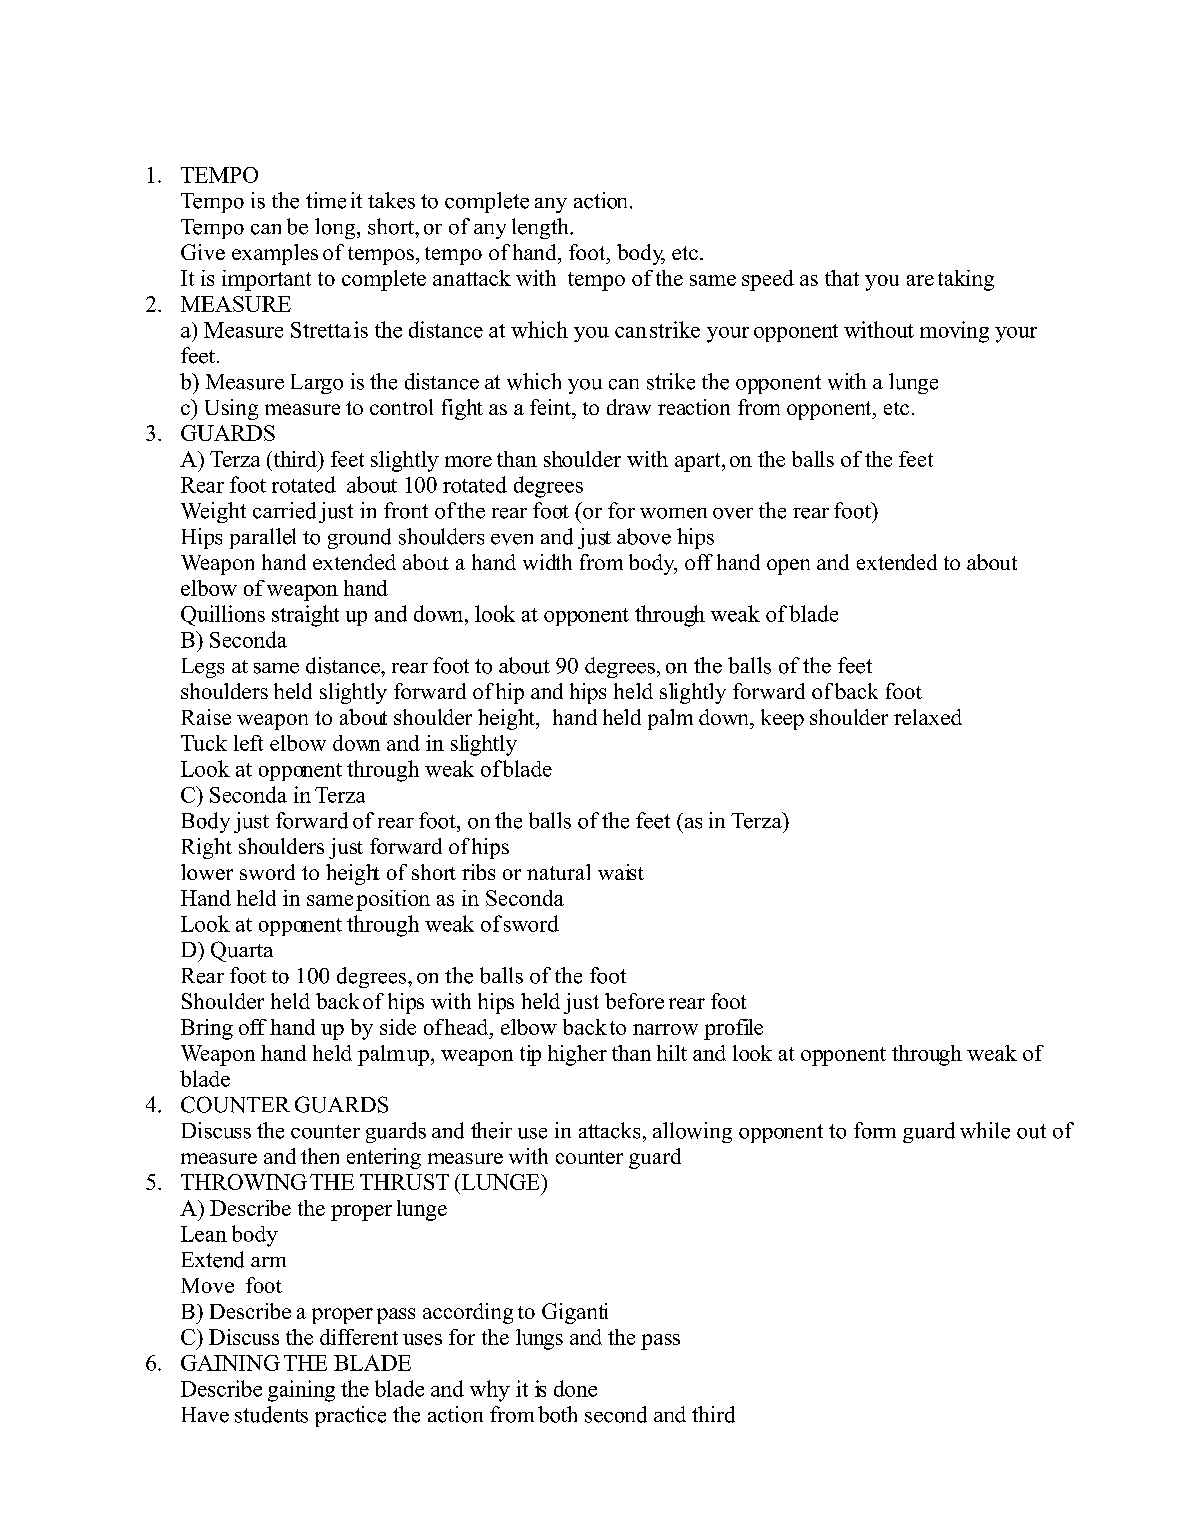 The height and width of the screenshot is (1538, 1188). I want to click on profile, so click(733, 1029).
